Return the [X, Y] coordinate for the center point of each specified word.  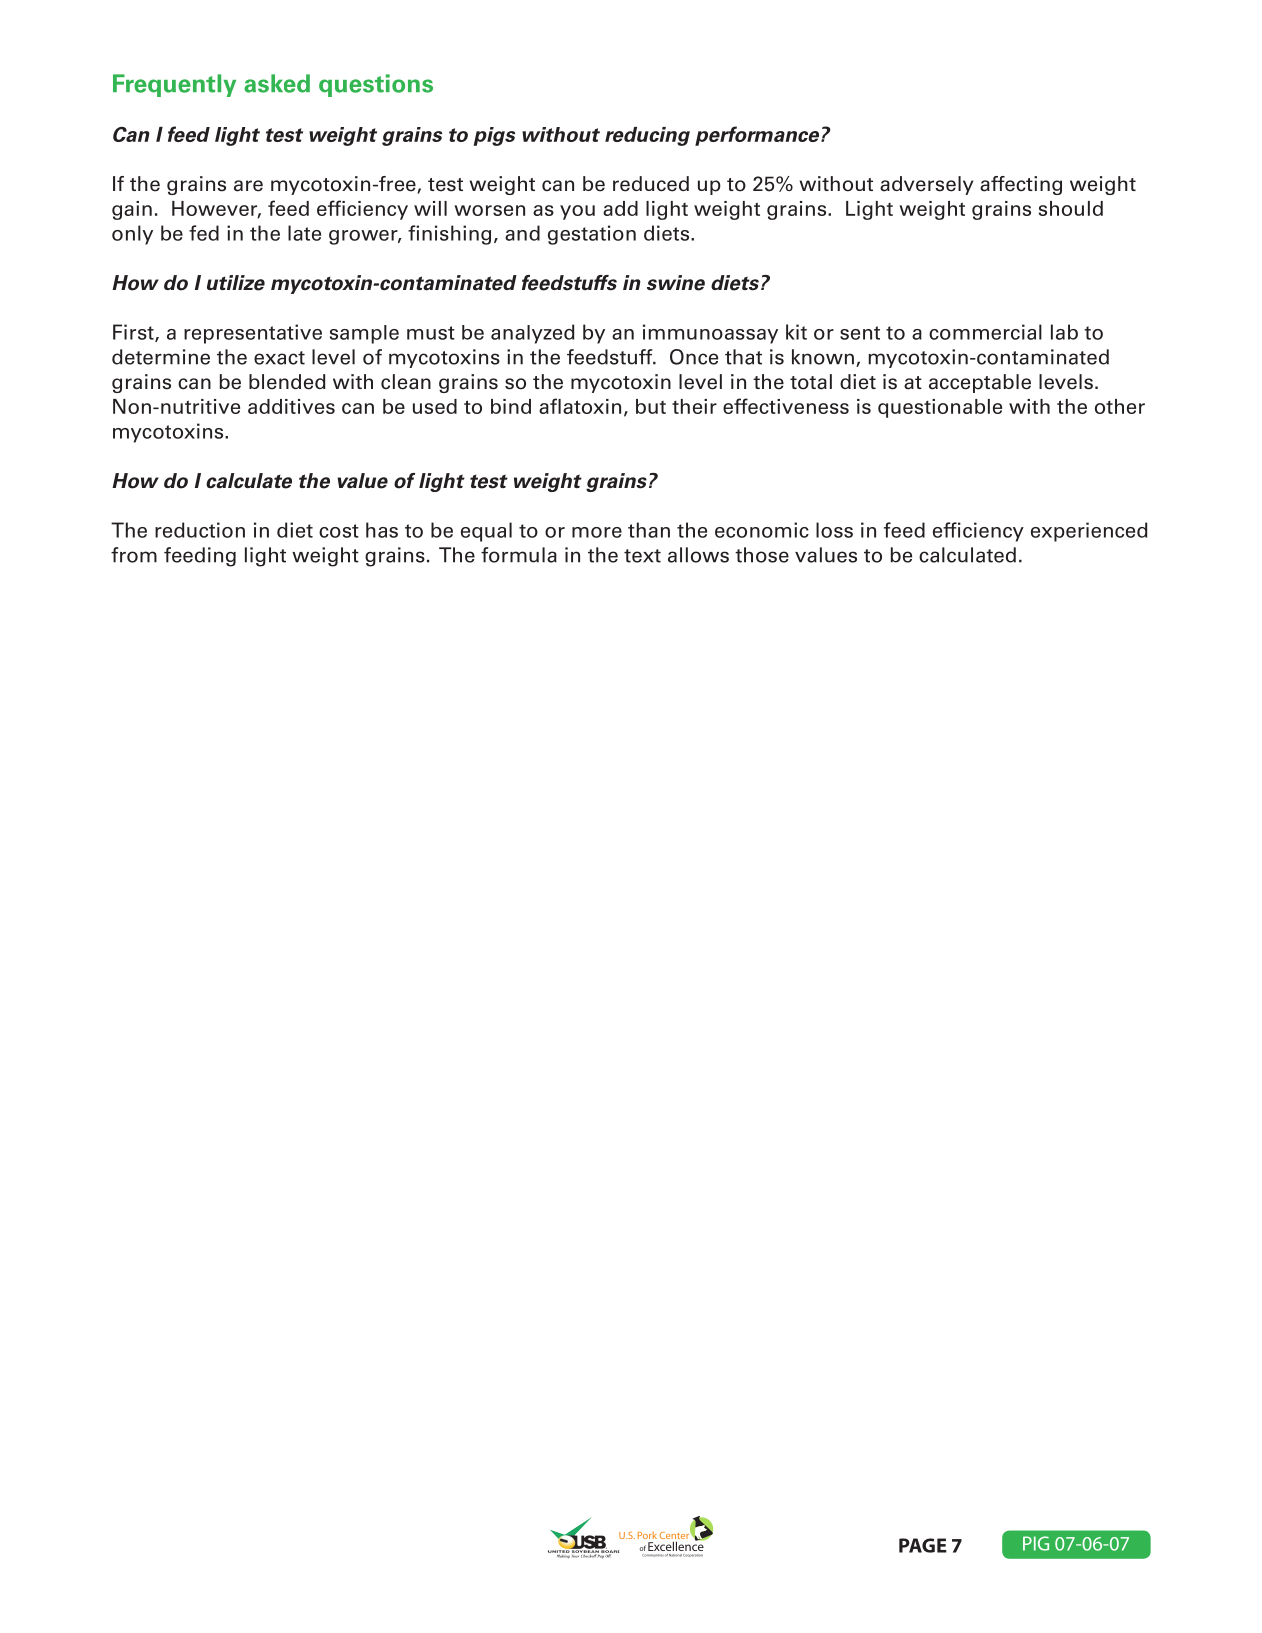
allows [698, 555]
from [134, 555]
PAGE [923, 1545]
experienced [1089, 532]
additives [291, 406]
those [762, 555]
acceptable [980, 383]
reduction [200, 530]
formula [519, 555]
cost [339, 531]
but [651, 406]
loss [834, 530]
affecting [1021, 185]
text [642, 556]
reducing [647, 136]
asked [277, 83]
